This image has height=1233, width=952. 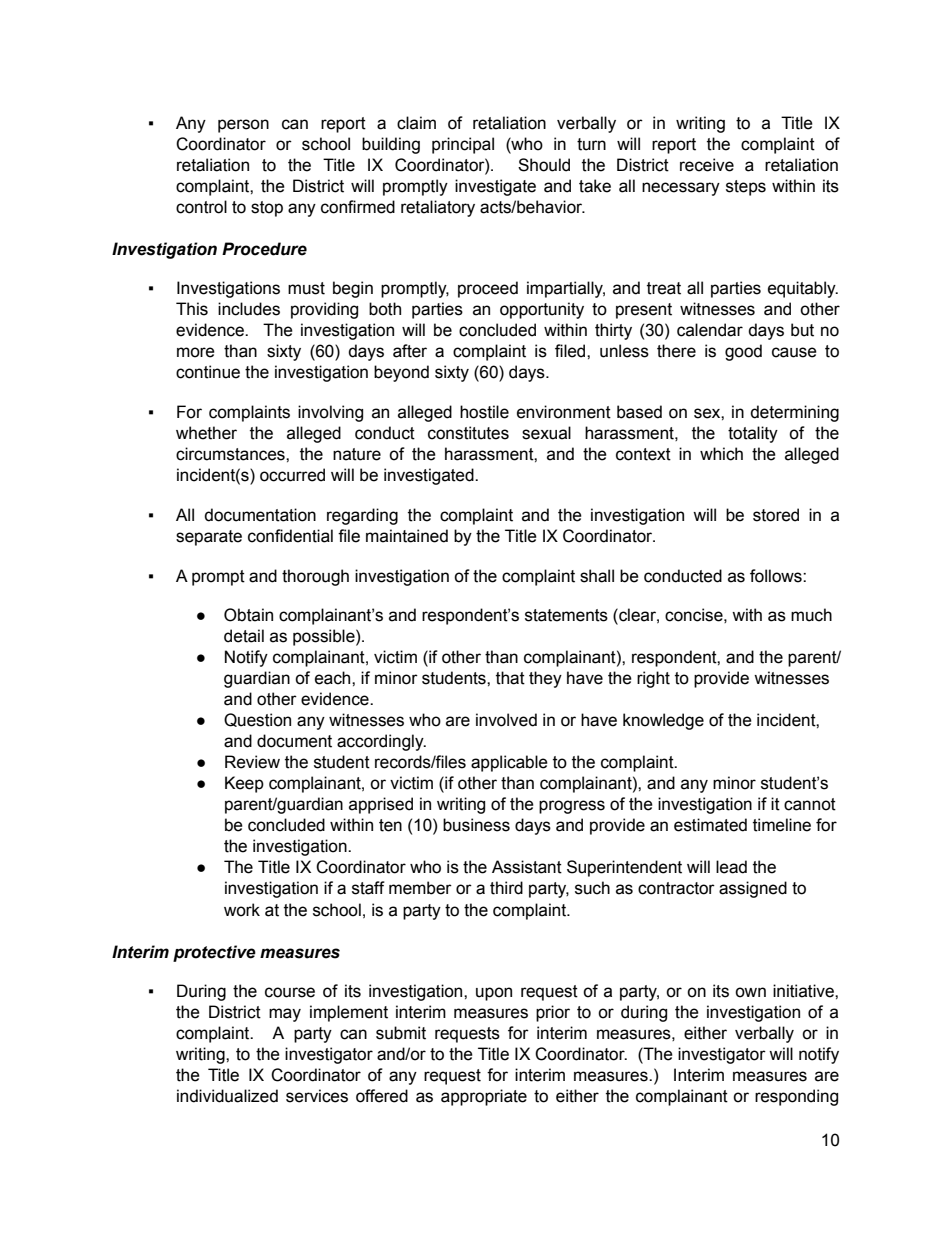 What do you see at coordinates (243, 126) in the image?
I see `person` at bounding box center [243, 126].
